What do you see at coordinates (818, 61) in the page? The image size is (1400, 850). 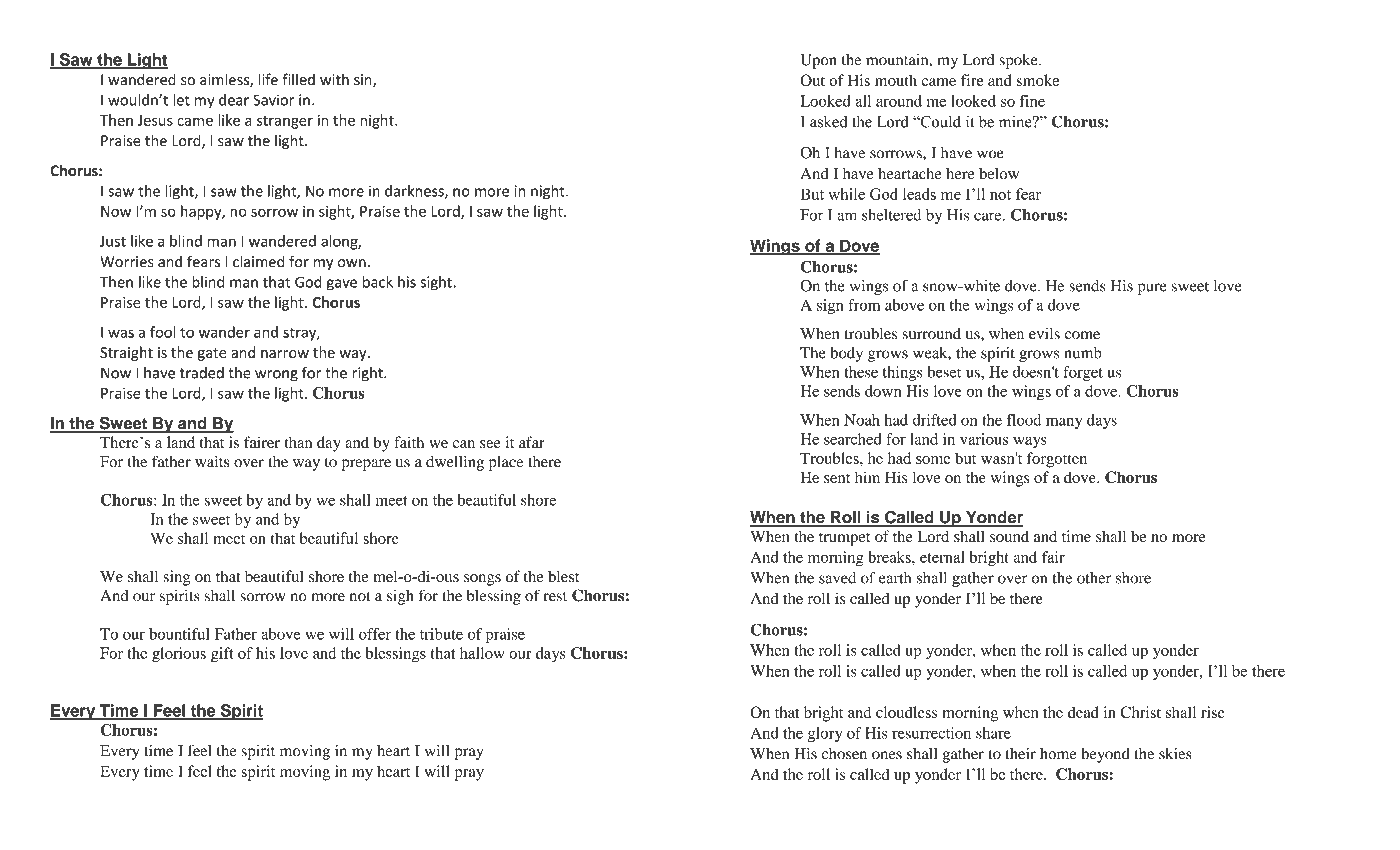 I see `Upon` at bounding box center [818, 61].
